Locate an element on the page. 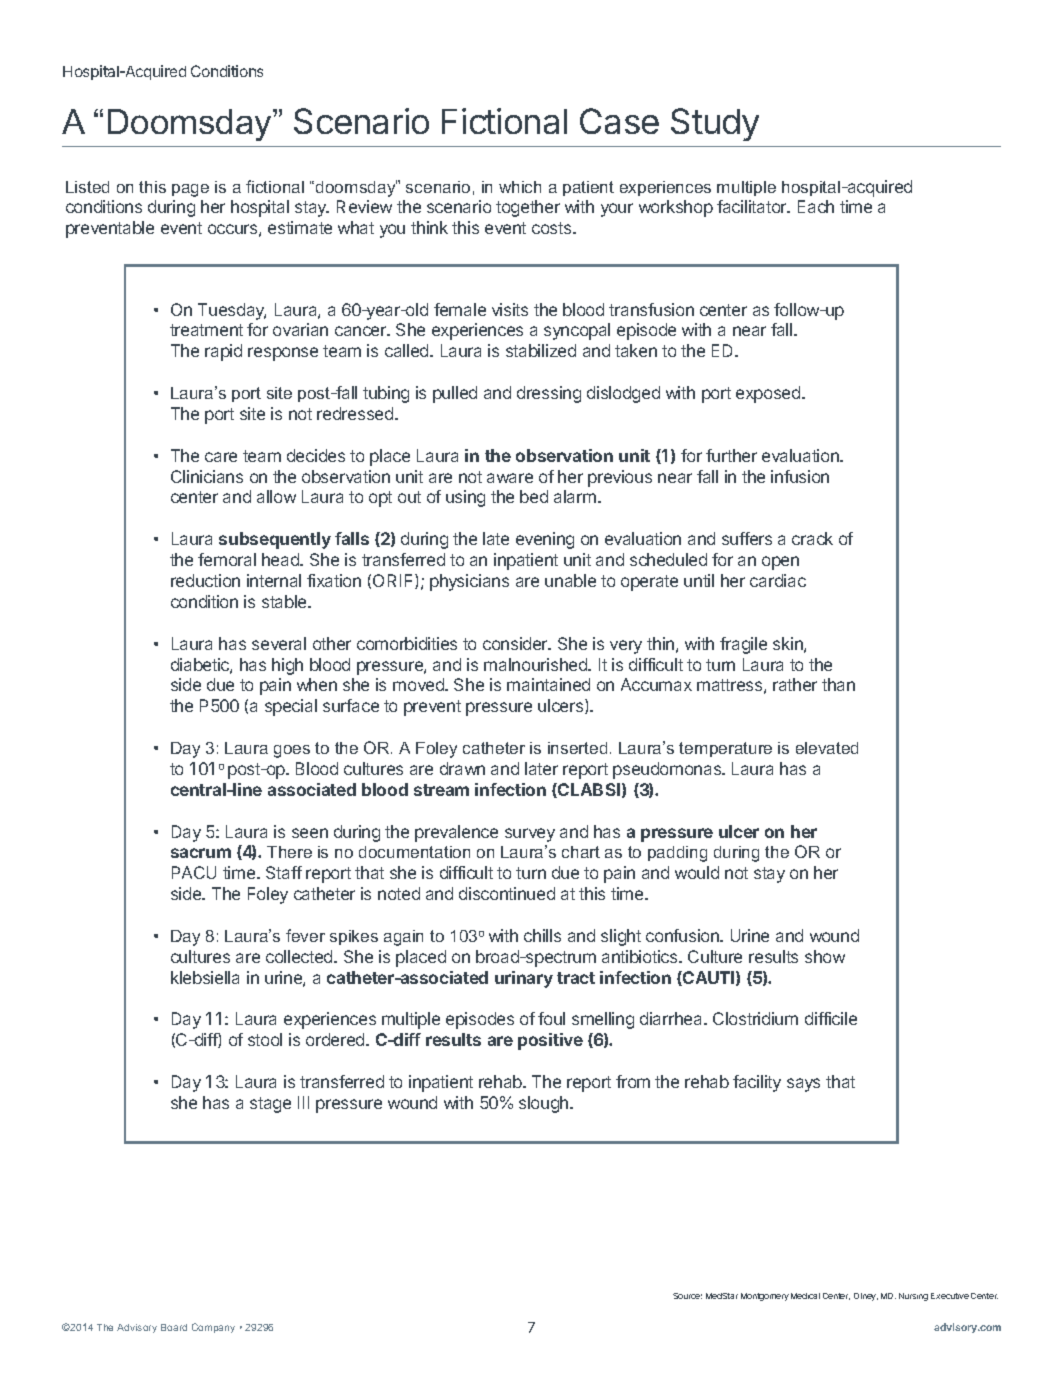 The height and width of the page is (1378, 1064). Each is located at coordinates (816, 206).
